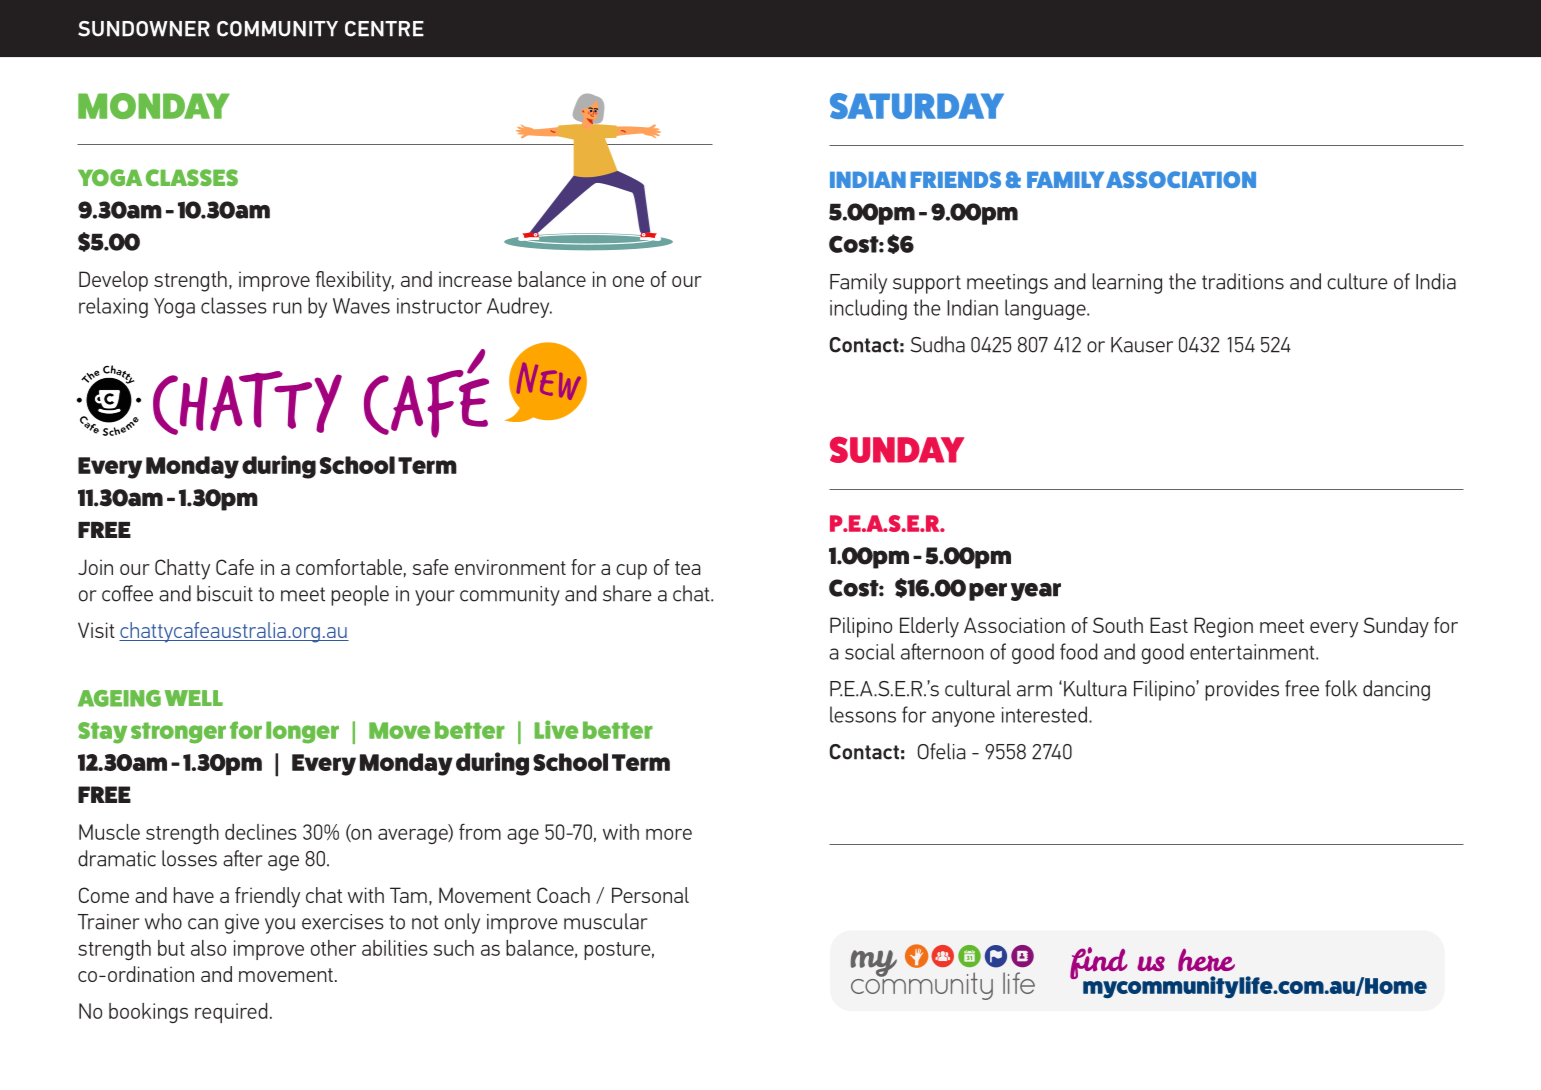  I want to click on including, so click(868, 309).
